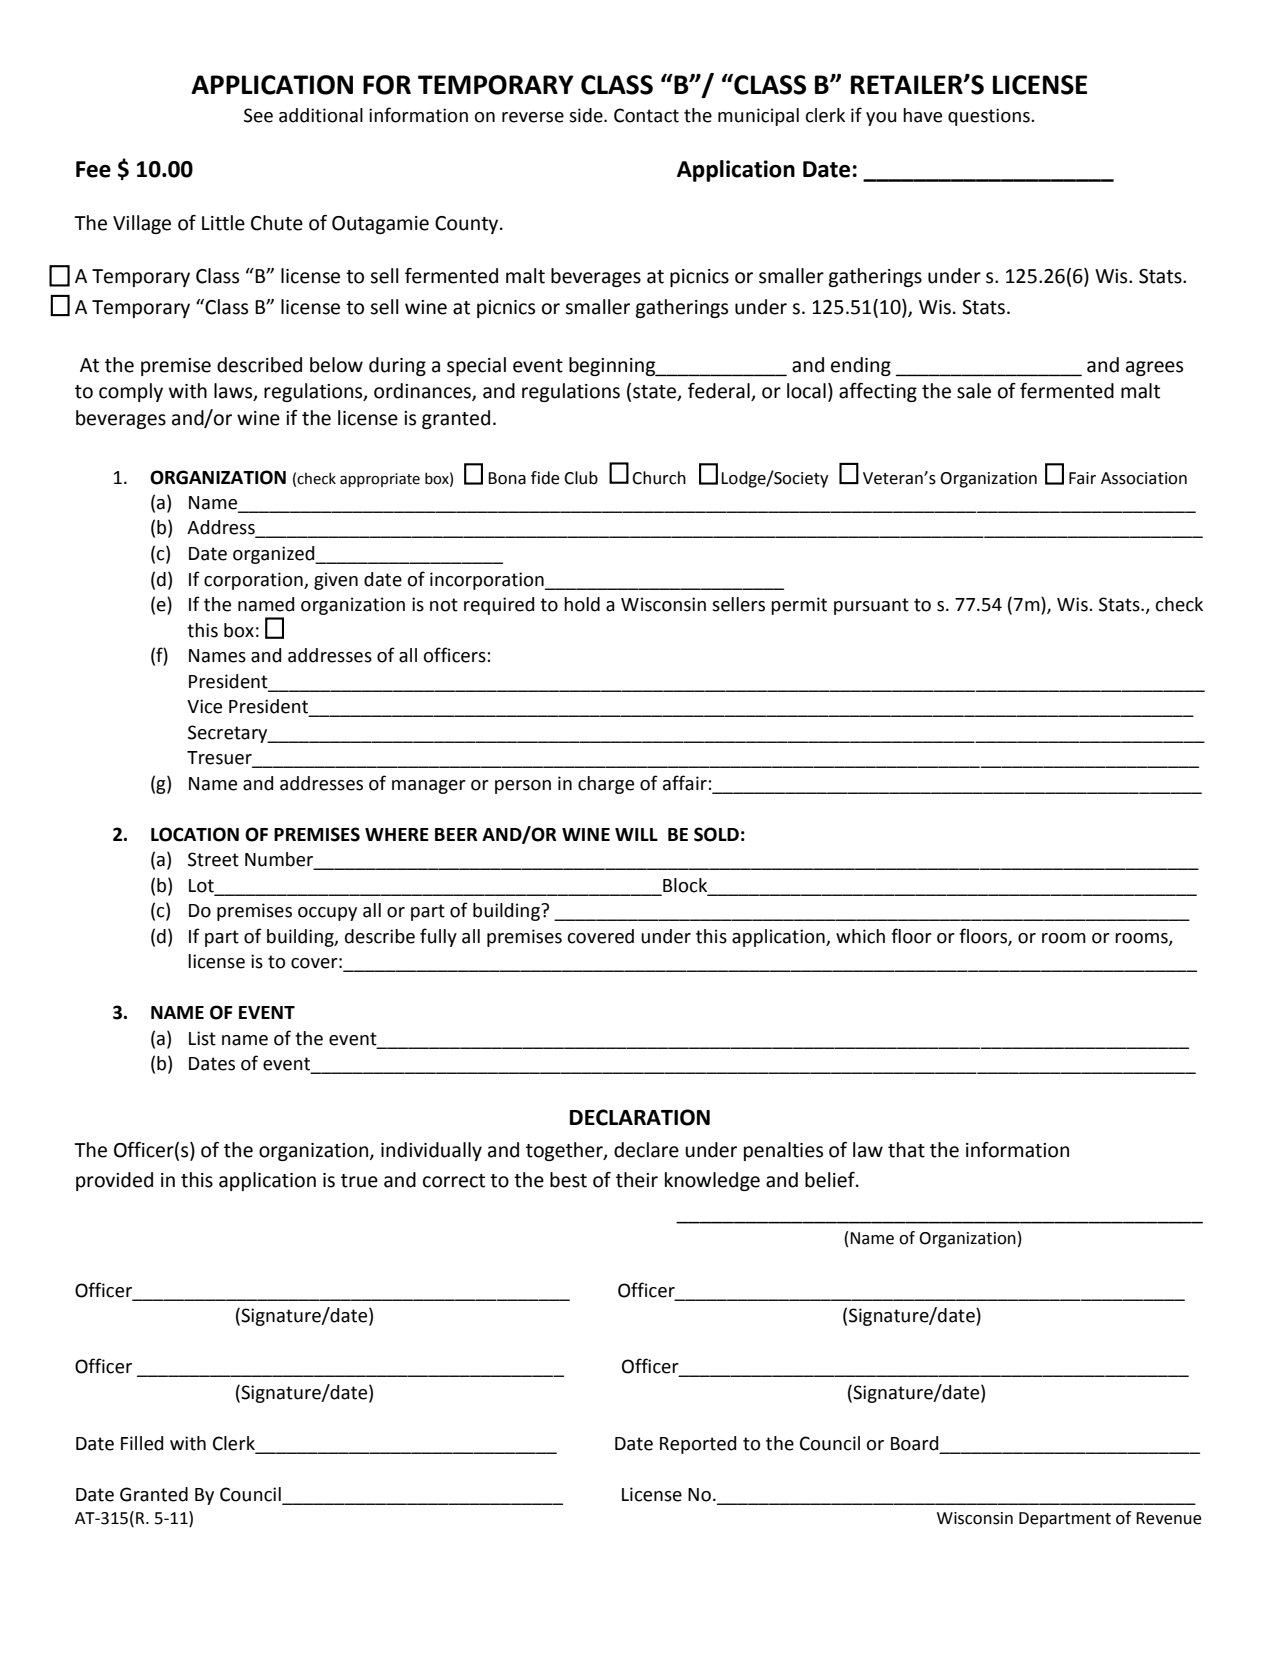  Describe the element at coordinates (646, 115) in the screenshot. I see `Contact` at that location.
